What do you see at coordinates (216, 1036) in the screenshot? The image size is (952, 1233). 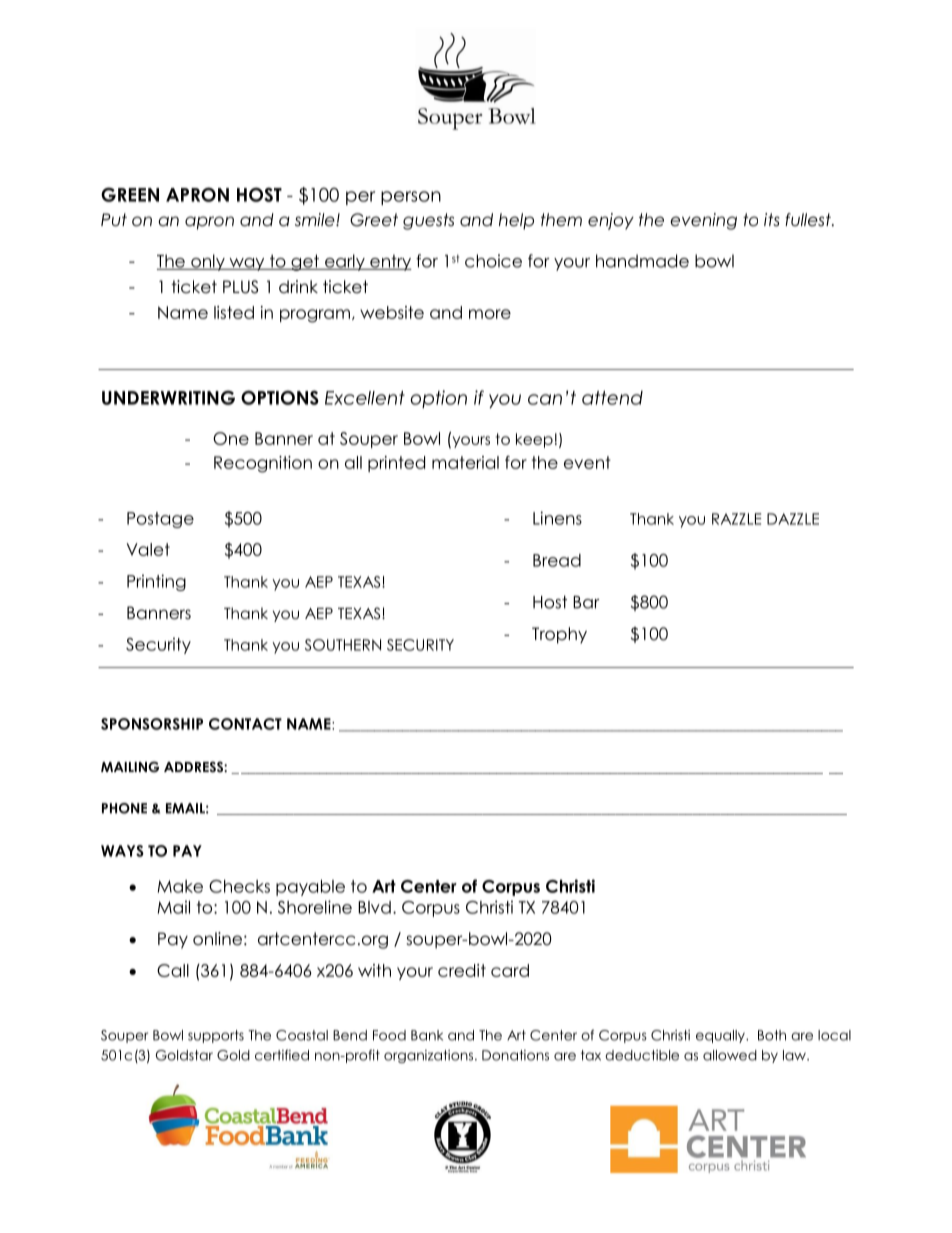 I see `supports` at bounding box center [216, 1036].
